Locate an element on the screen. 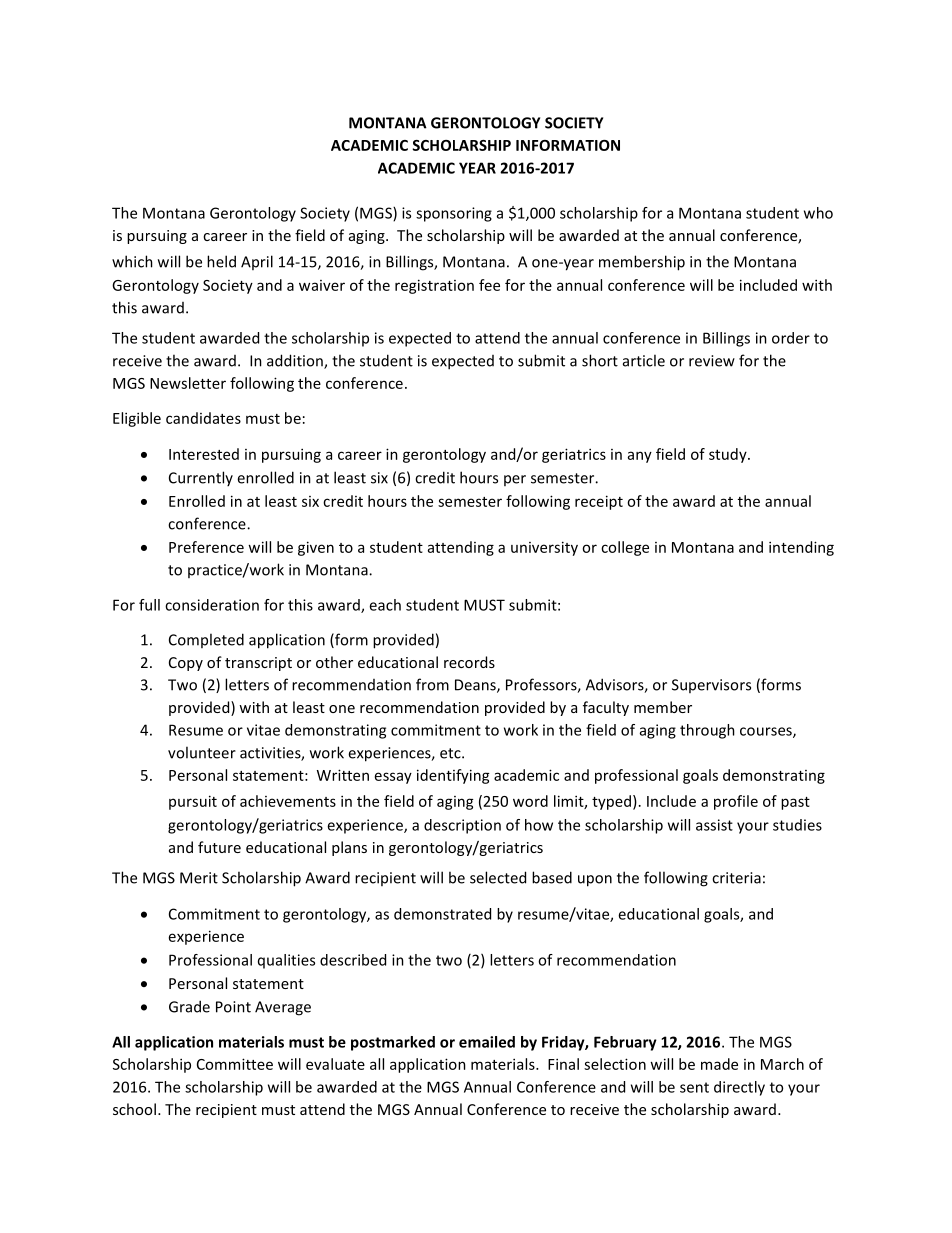  Preference is located at coordinates (206, 547).
